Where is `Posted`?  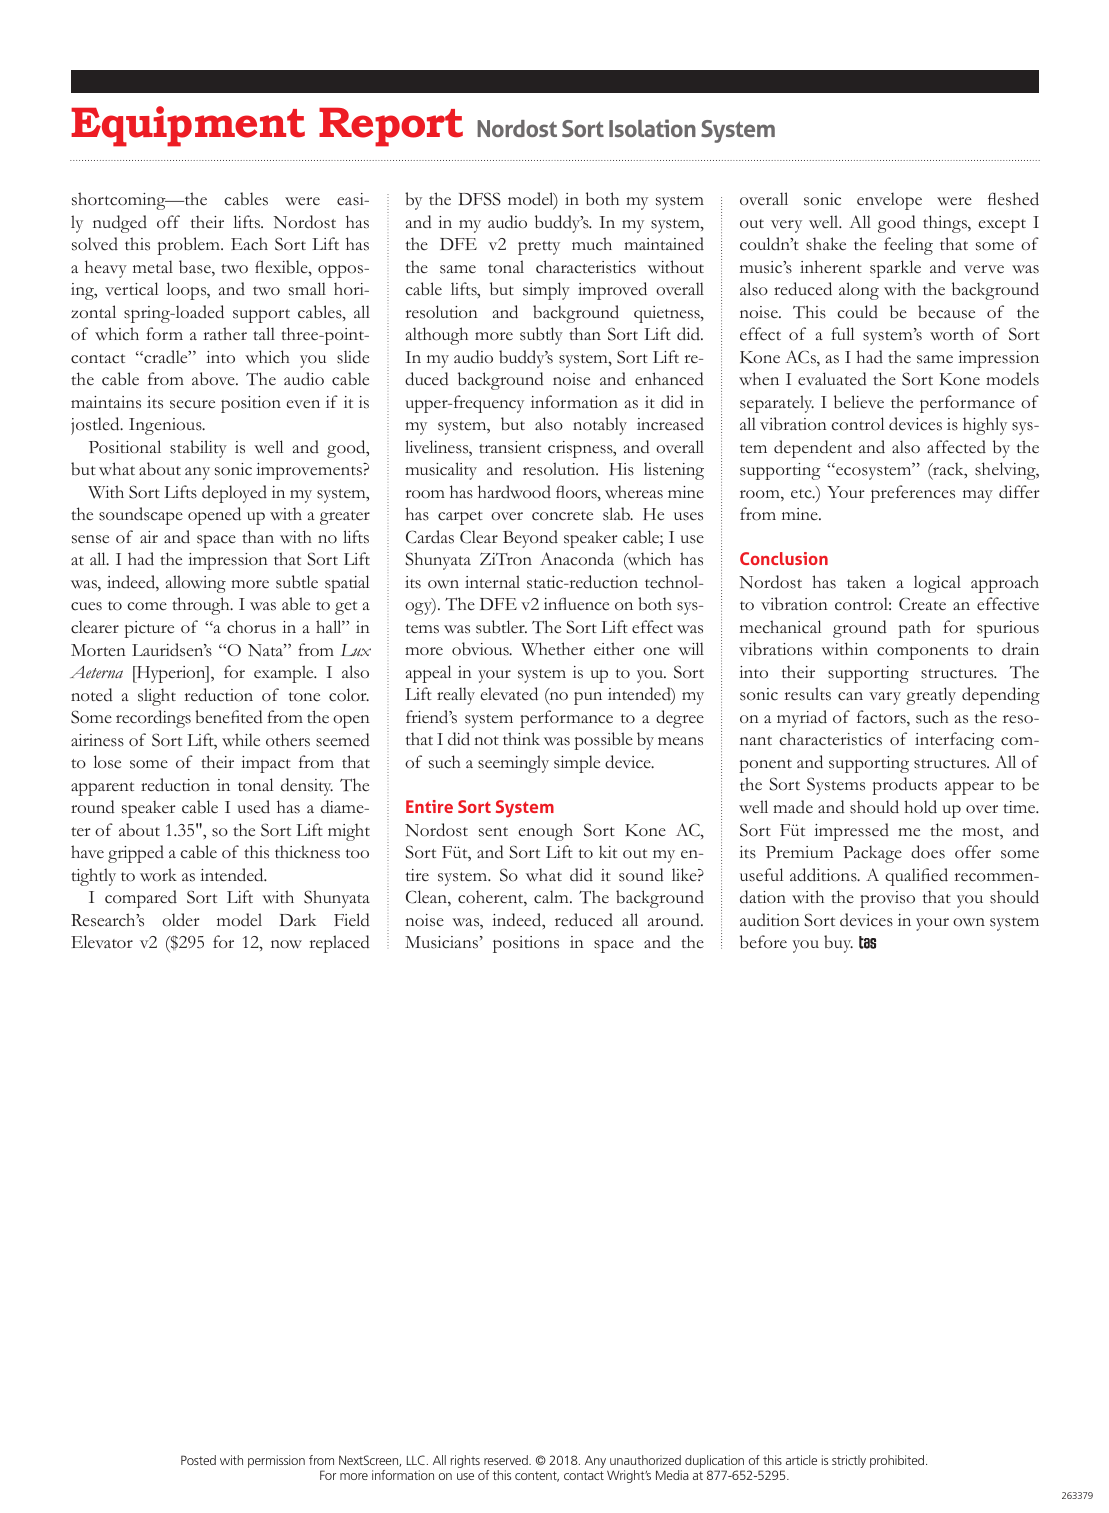 Posted is located at coordinates (198, 1460).
